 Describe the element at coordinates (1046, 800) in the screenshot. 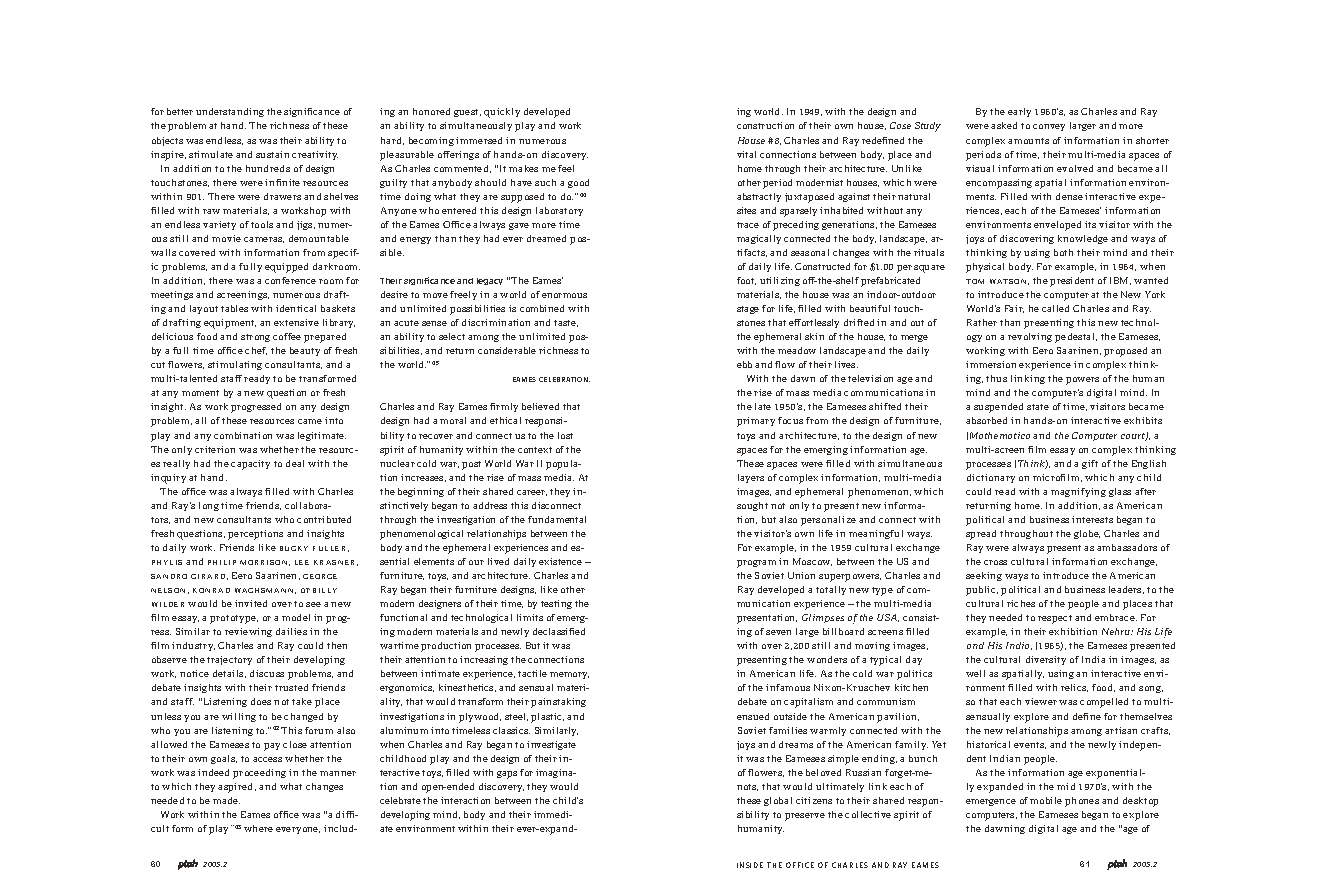

I see `mobile` at that location.
